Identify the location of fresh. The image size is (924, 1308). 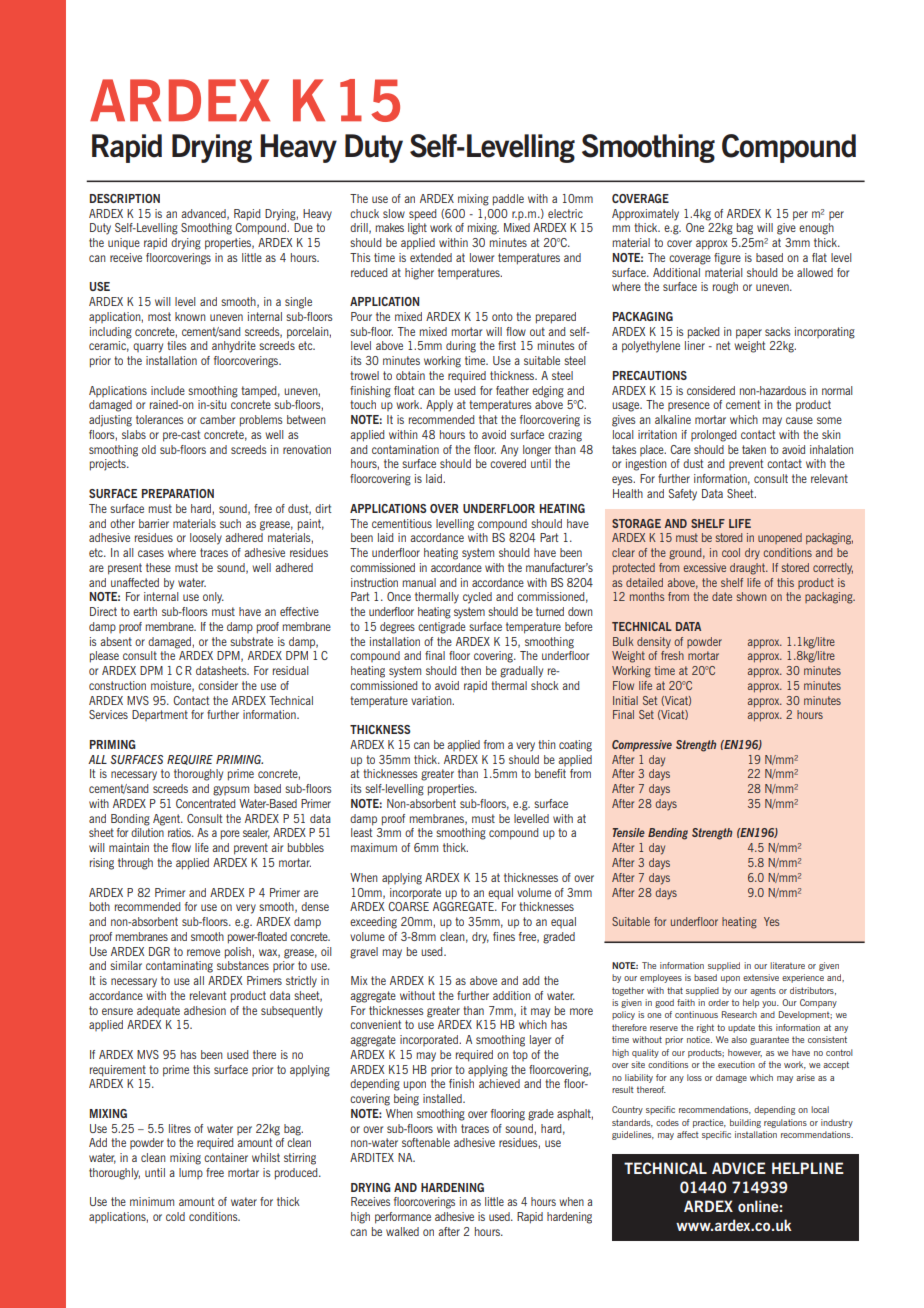
(672, 655).
